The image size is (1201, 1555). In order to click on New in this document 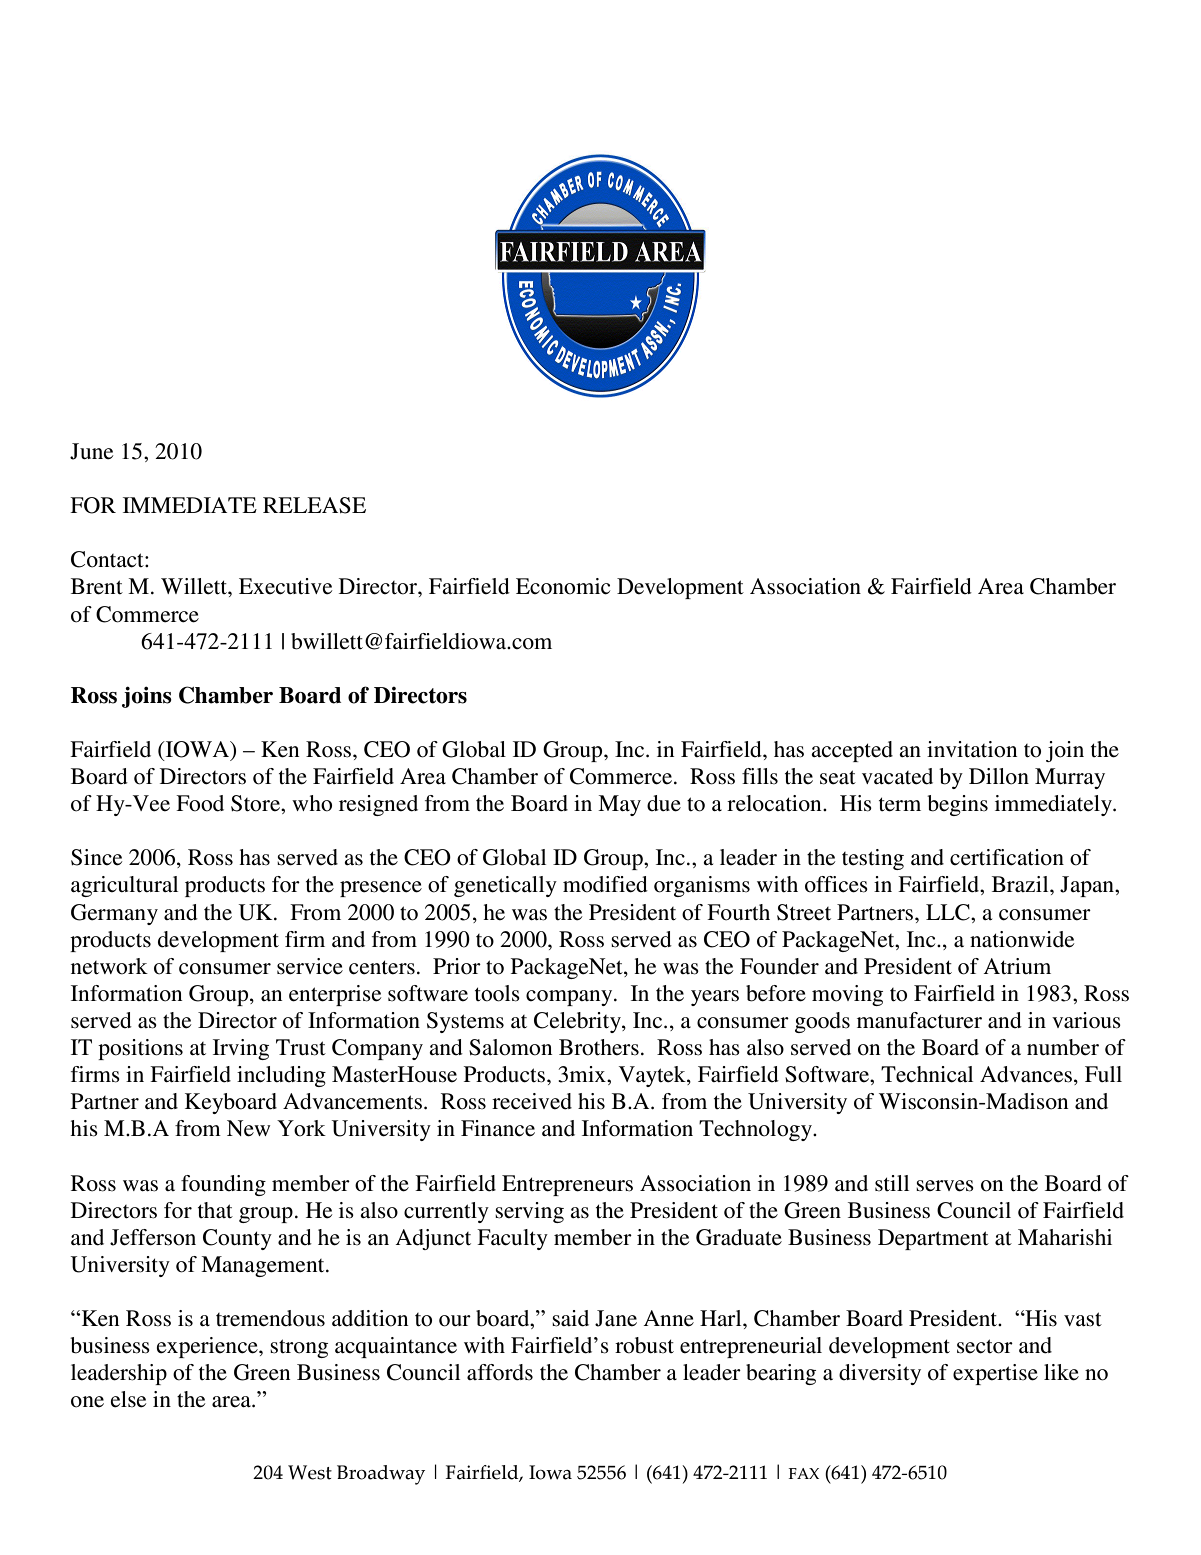, I will do `click(248, 1128)`.
